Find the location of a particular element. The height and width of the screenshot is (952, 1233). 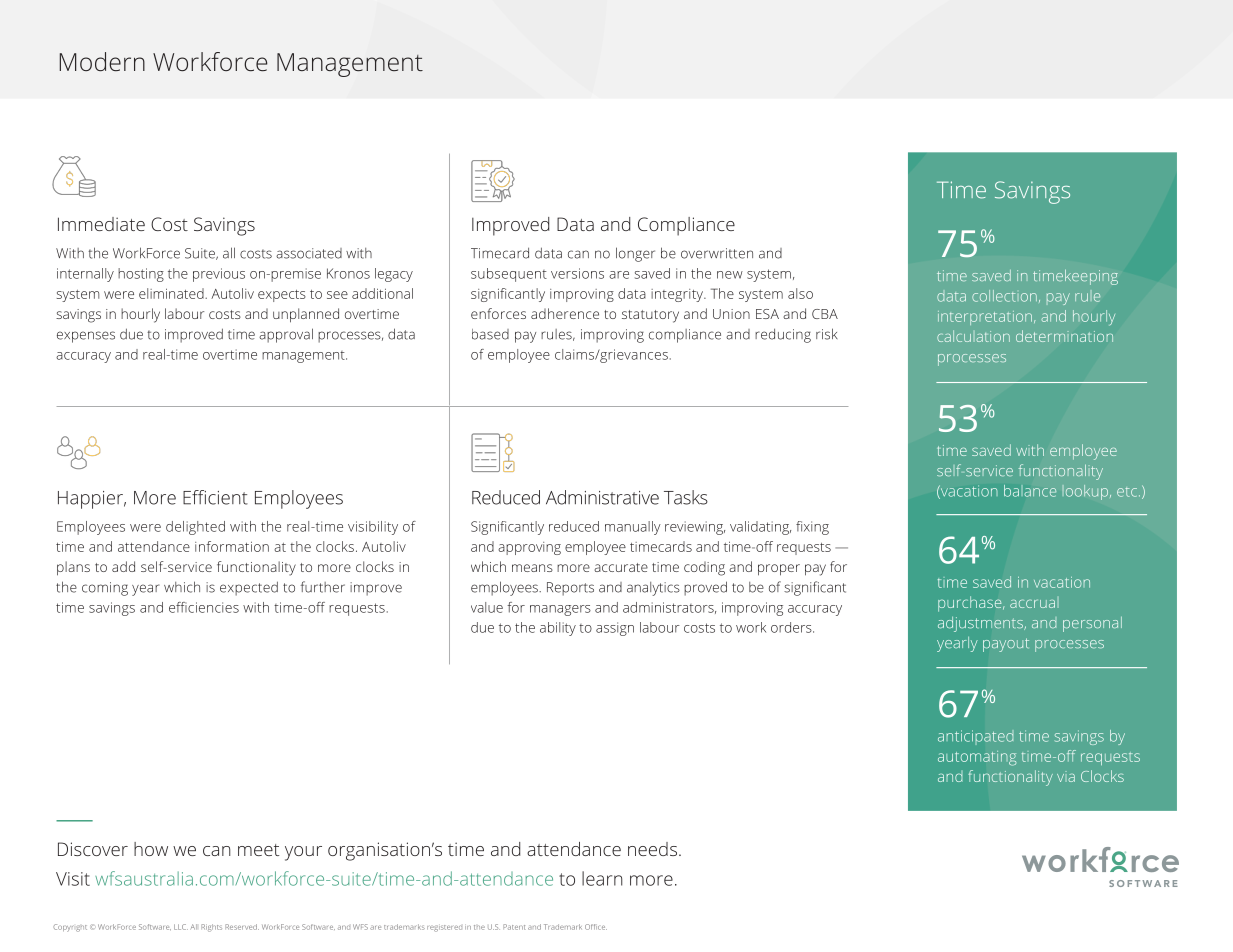

anticipated is located at coordinates (976, 737).
